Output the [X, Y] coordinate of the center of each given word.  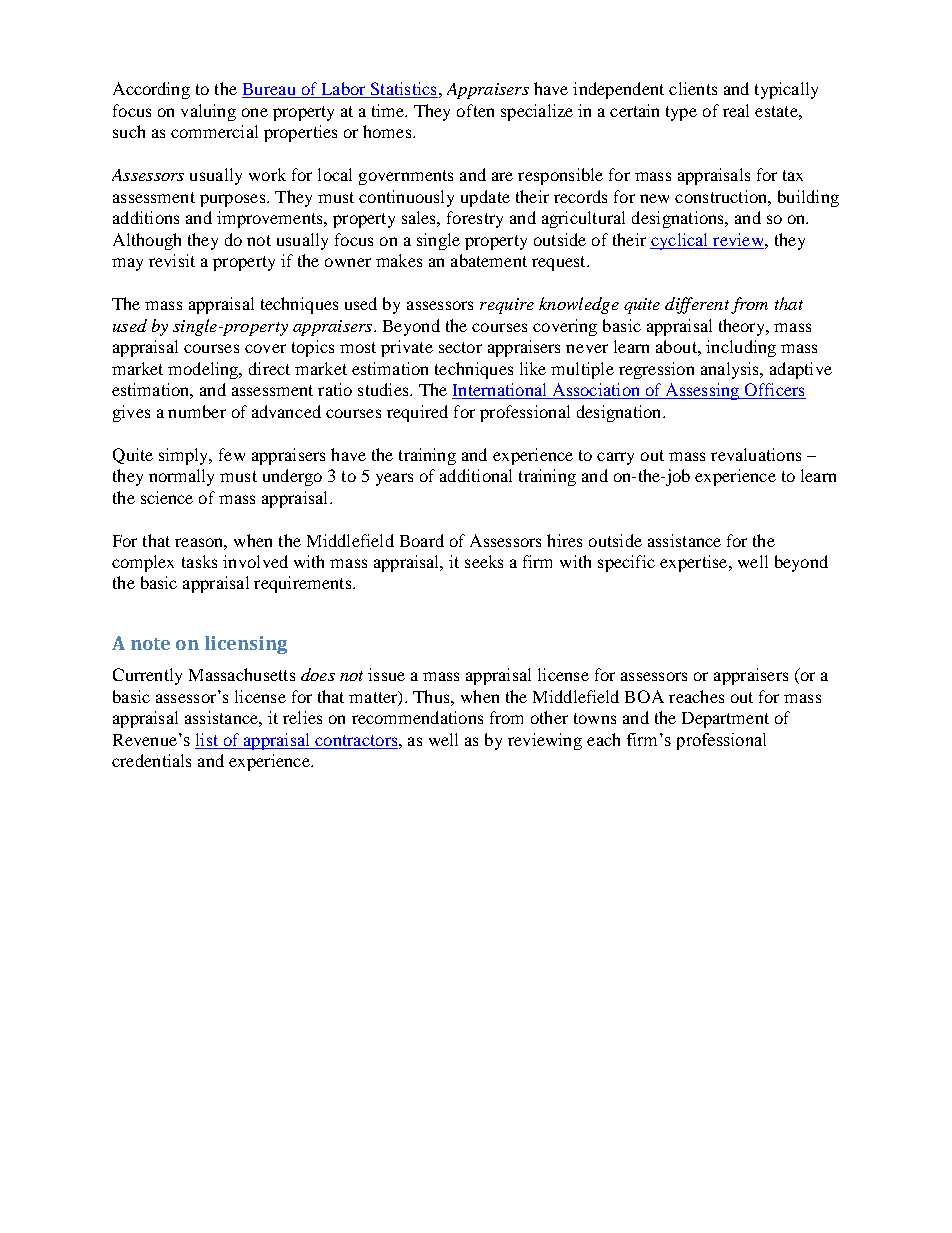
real [736, 110]
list [207, 739]
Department [725, 720]
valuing [208, 112]
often [475, 110]
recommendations [417, 717]
